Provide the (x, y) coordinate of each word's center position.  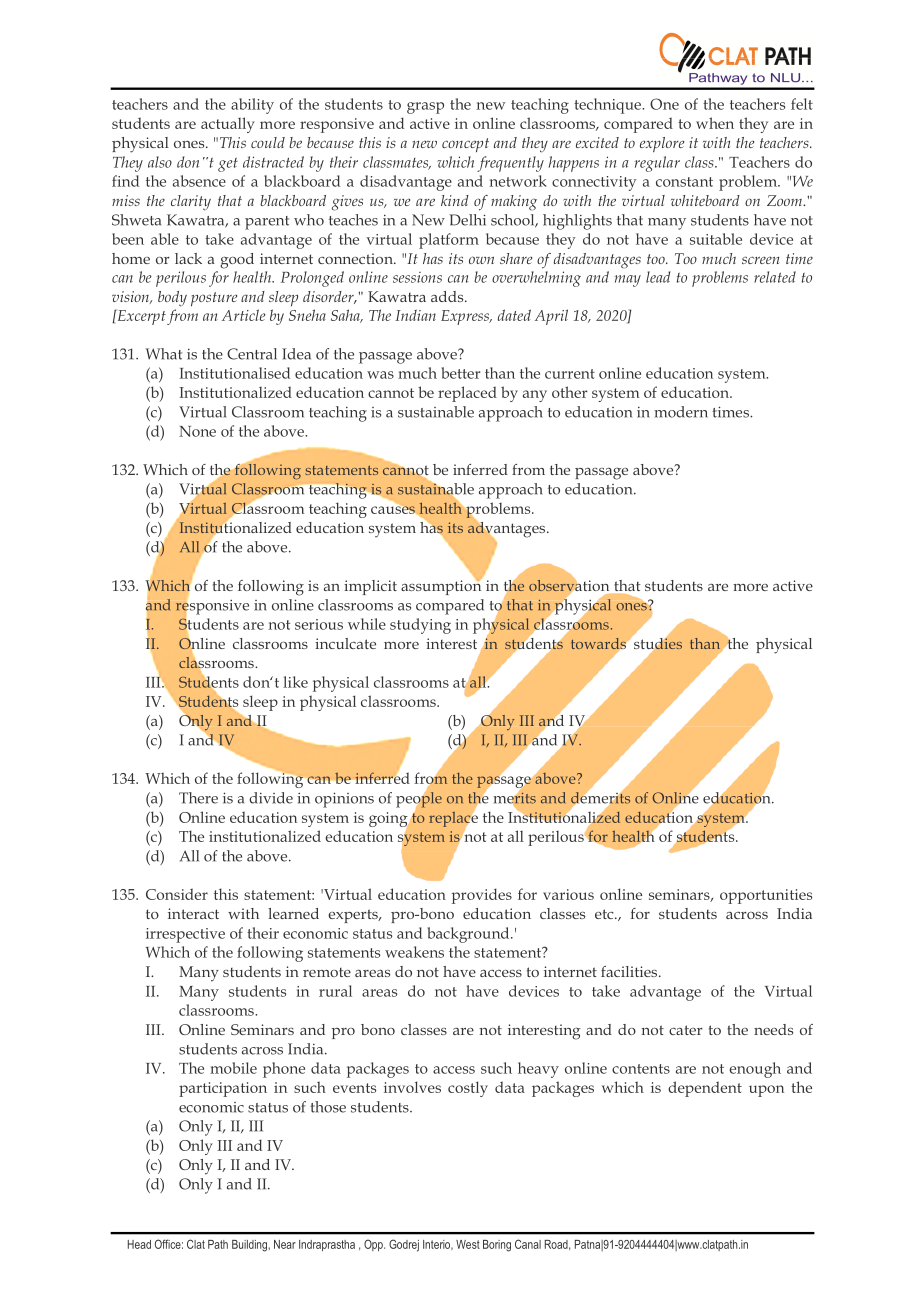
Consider (177, 894)
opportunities (766, 896)
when (715, 123)
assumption (441, 586)
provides (482, 896)
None (197, 431)
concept (465, 145)
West (468, 1244)
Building (250, 1246)
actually (228, 125)
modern (681, 412)
